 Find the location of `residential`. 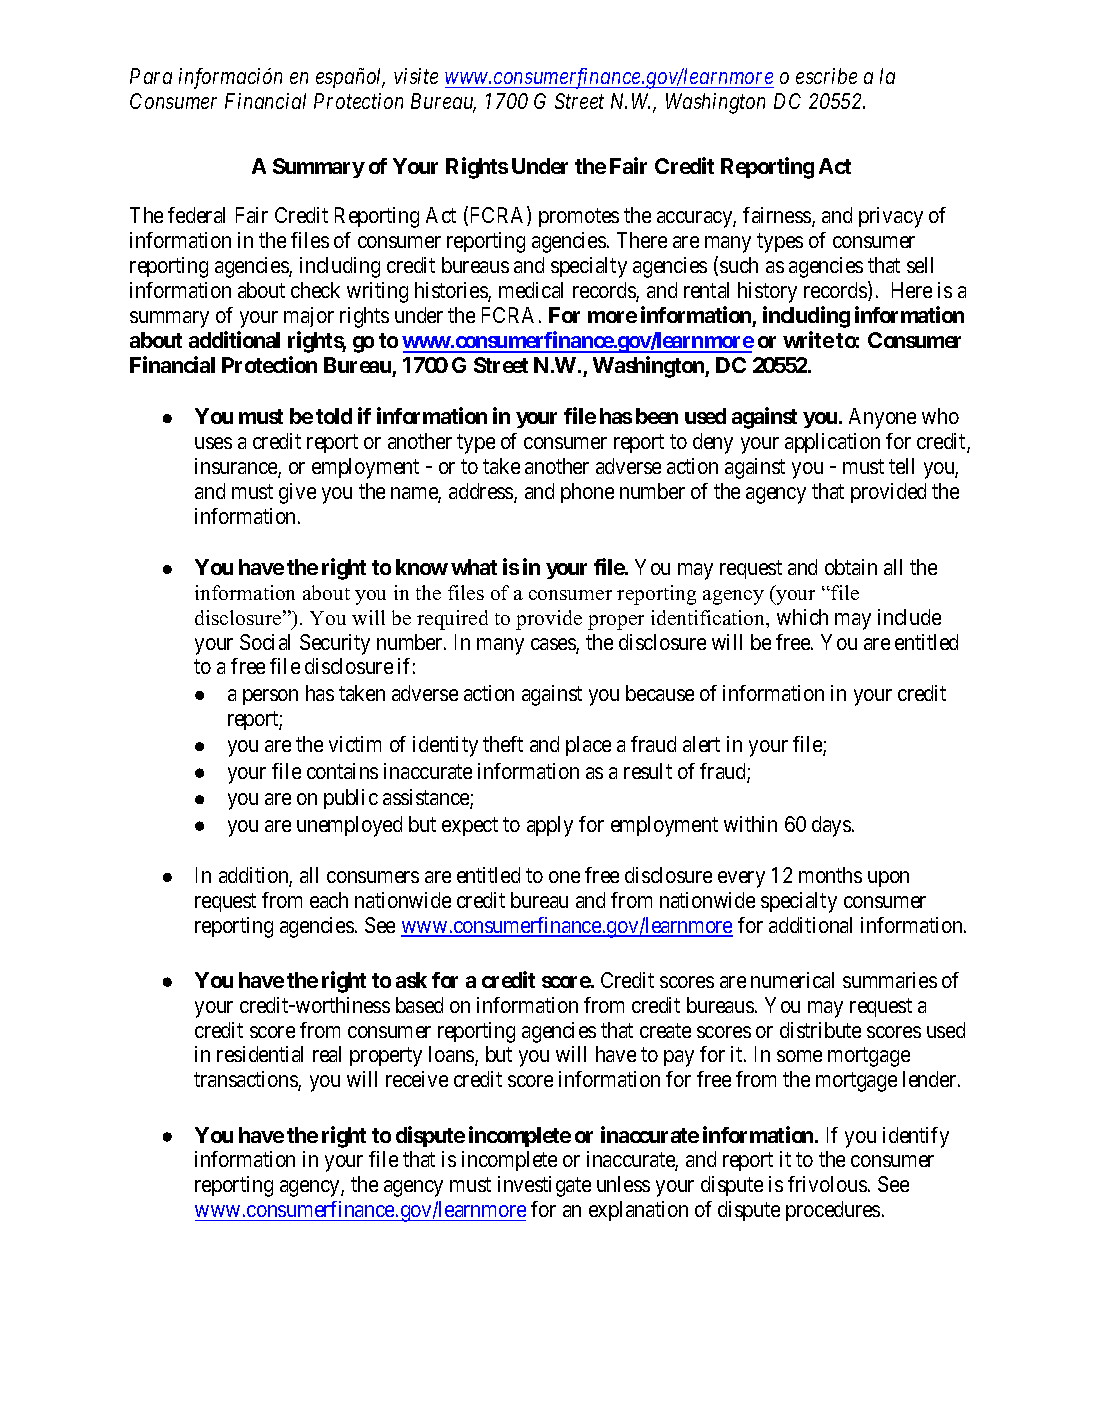

residential is located at coordinates (260, 1054).
